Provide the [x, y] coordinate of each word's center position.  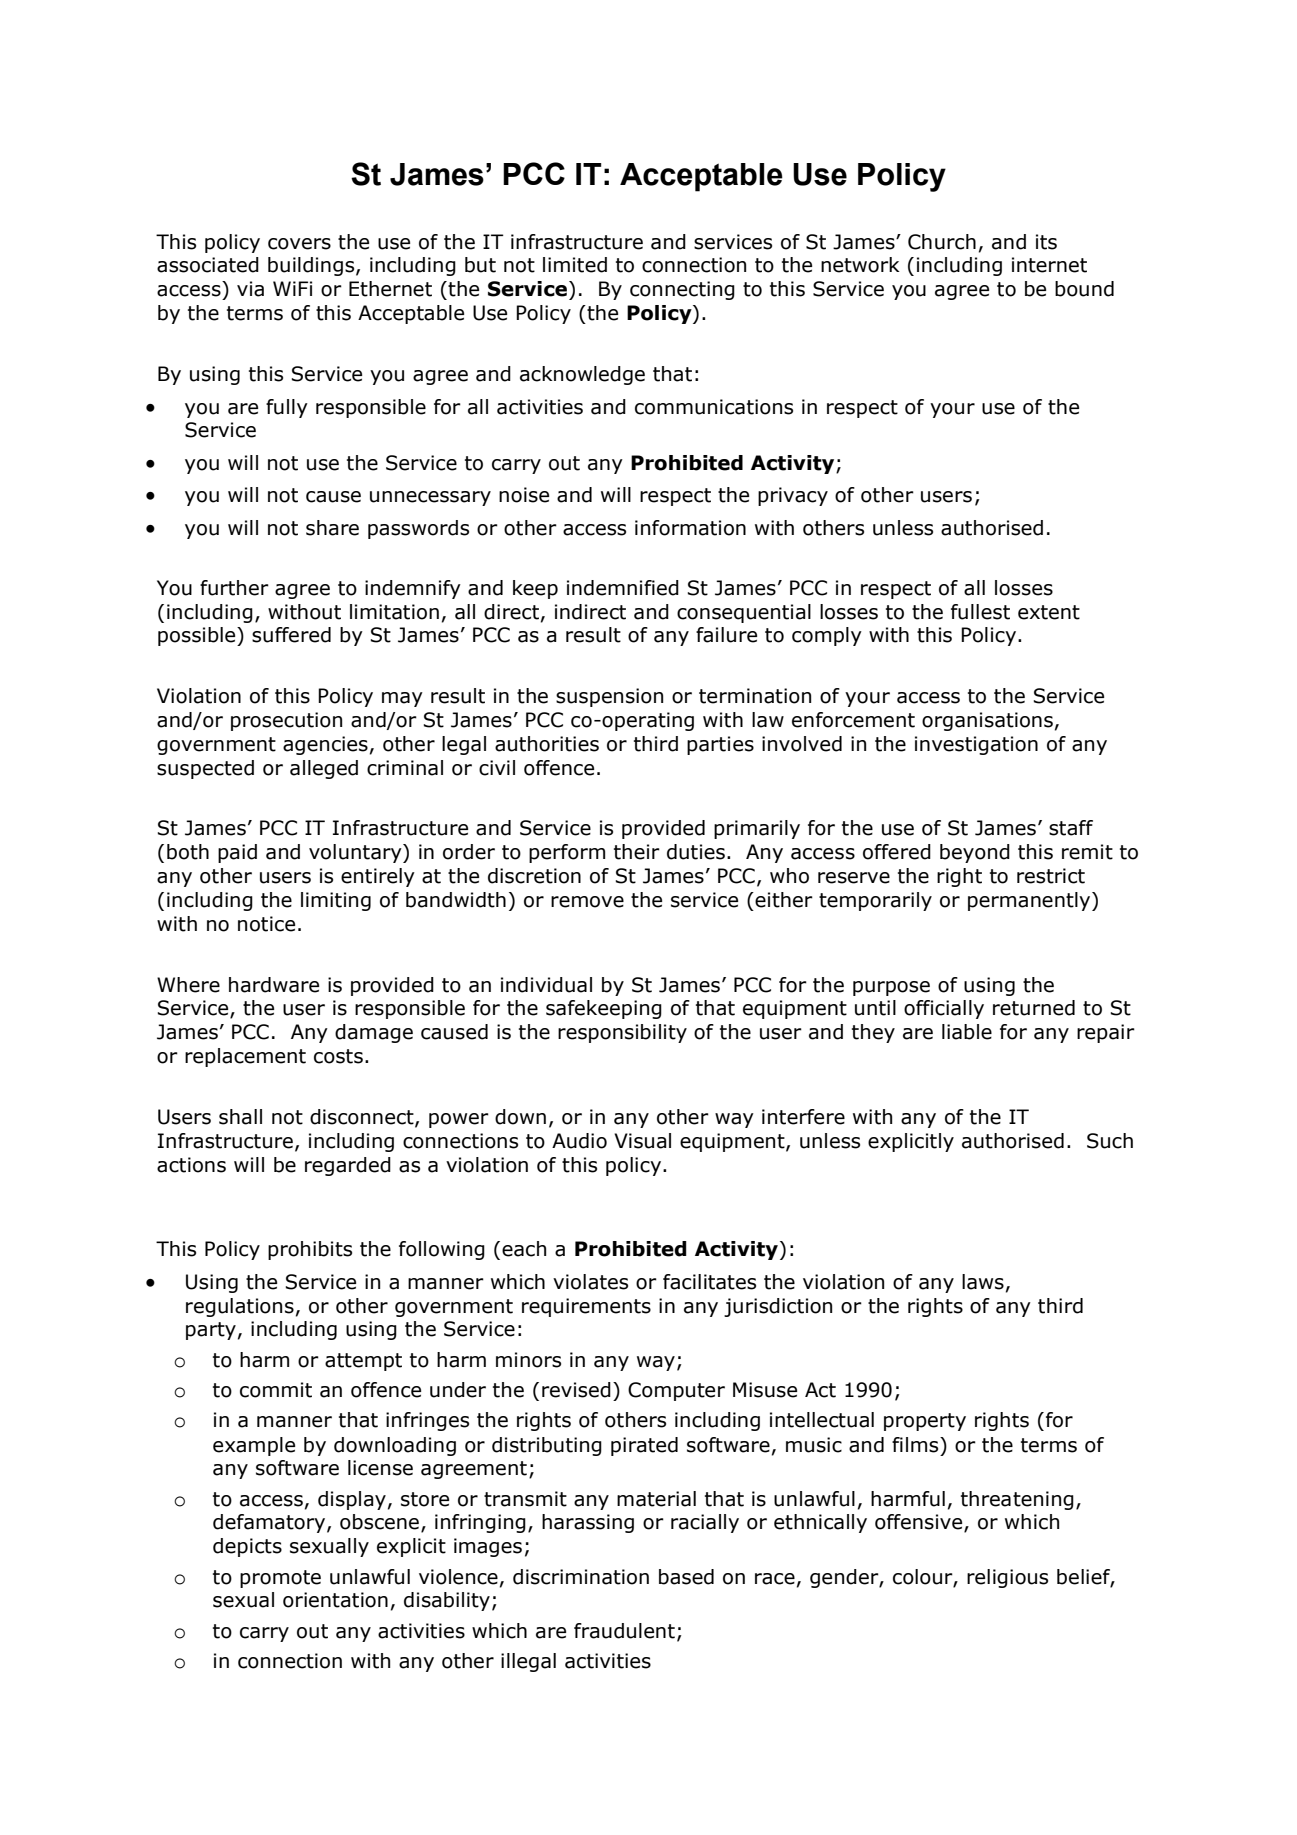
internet [1049, 265]
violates [590, 1282]
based [686, 1577]
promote [280, 1579]
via [250, 289]
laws [983, 1282]
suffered [291, 635]
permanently [1030, 901]
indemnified [623, 588]
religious [1007, 1578]
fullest [980, 612]
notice [266, 924]
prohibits [310, 1250]
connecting [682, 290]
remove [587, 902]
